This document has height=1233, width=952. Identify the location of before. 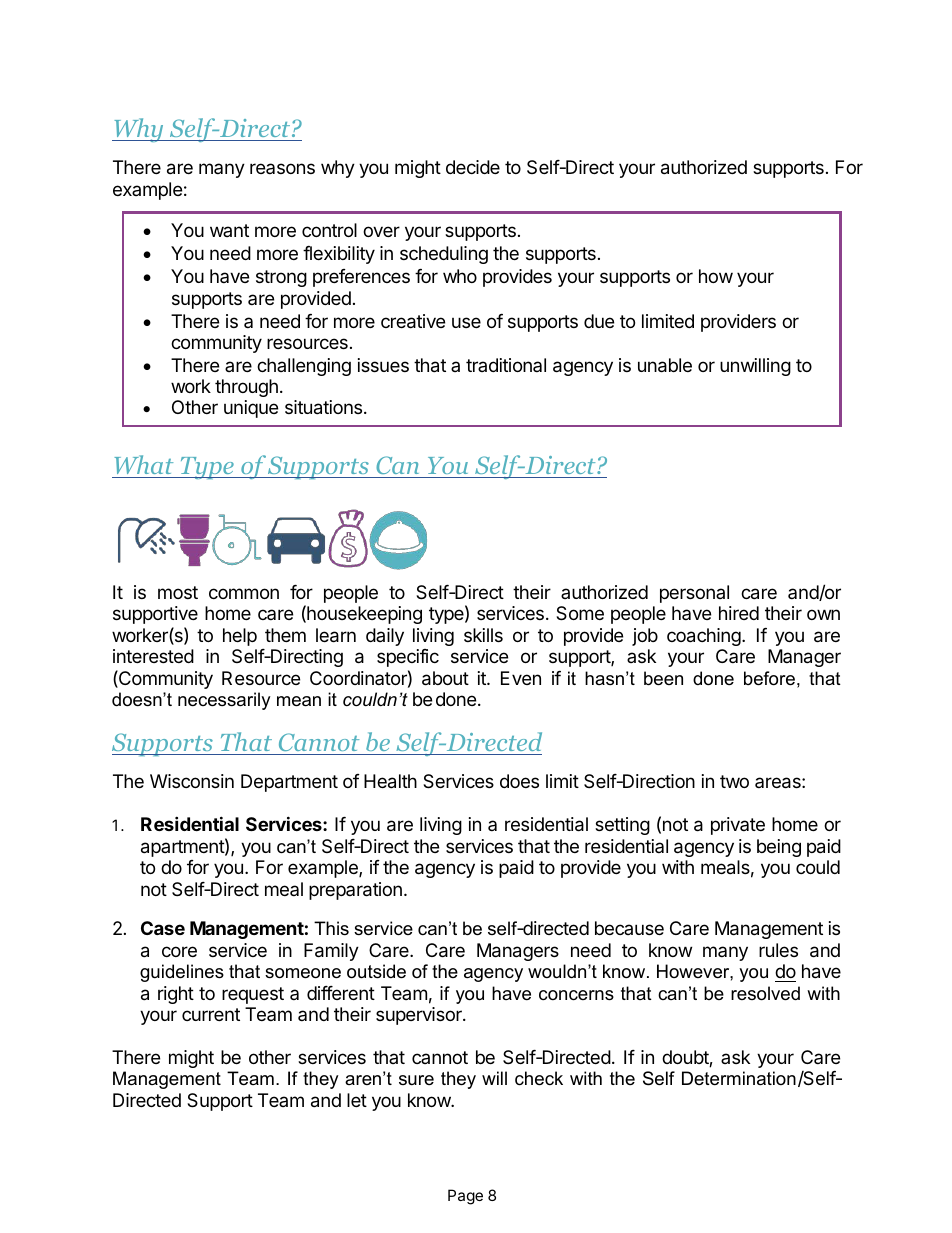
(769, 678).
